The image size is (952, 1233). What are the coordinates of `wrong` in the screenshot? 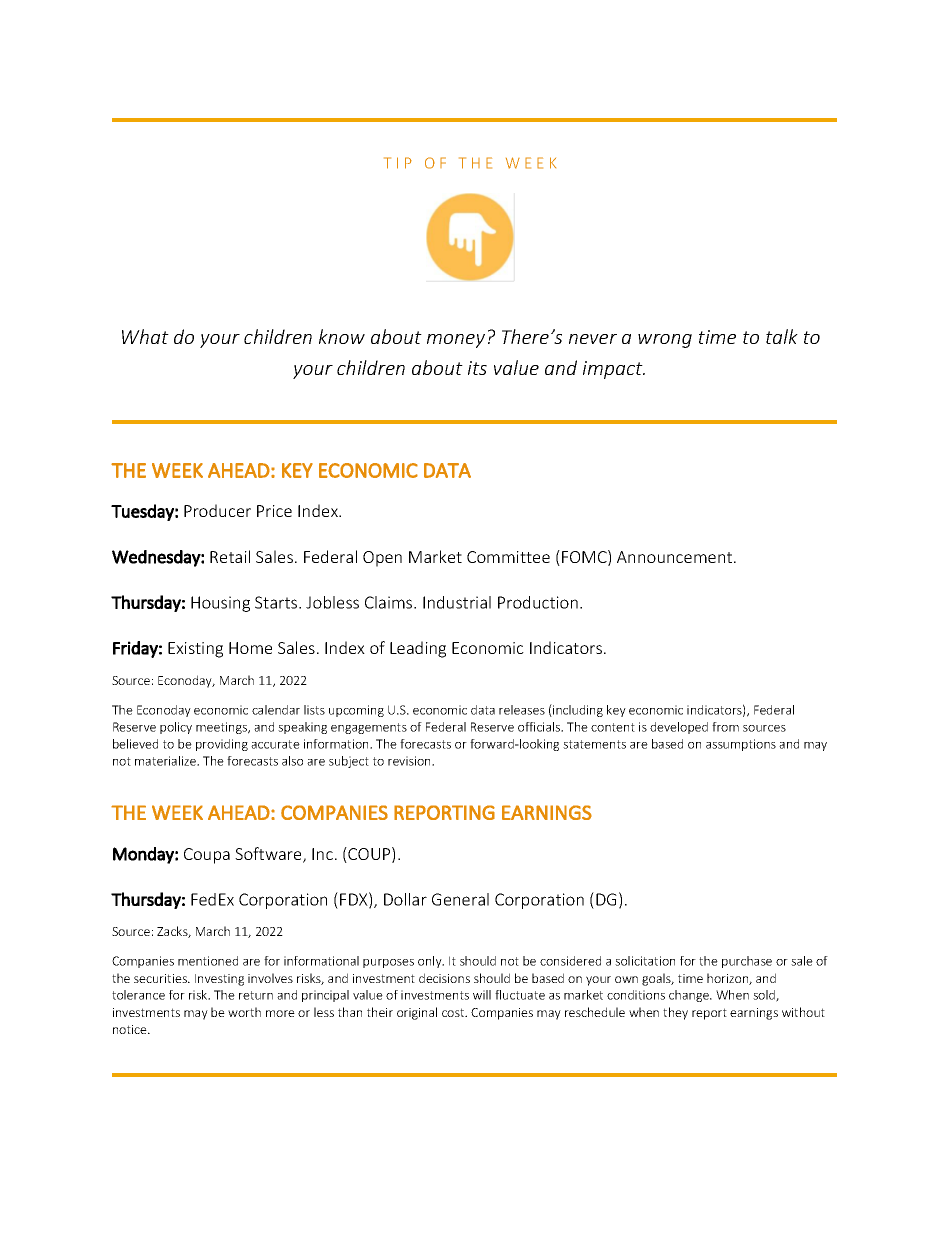 It's located at (665, 341).
